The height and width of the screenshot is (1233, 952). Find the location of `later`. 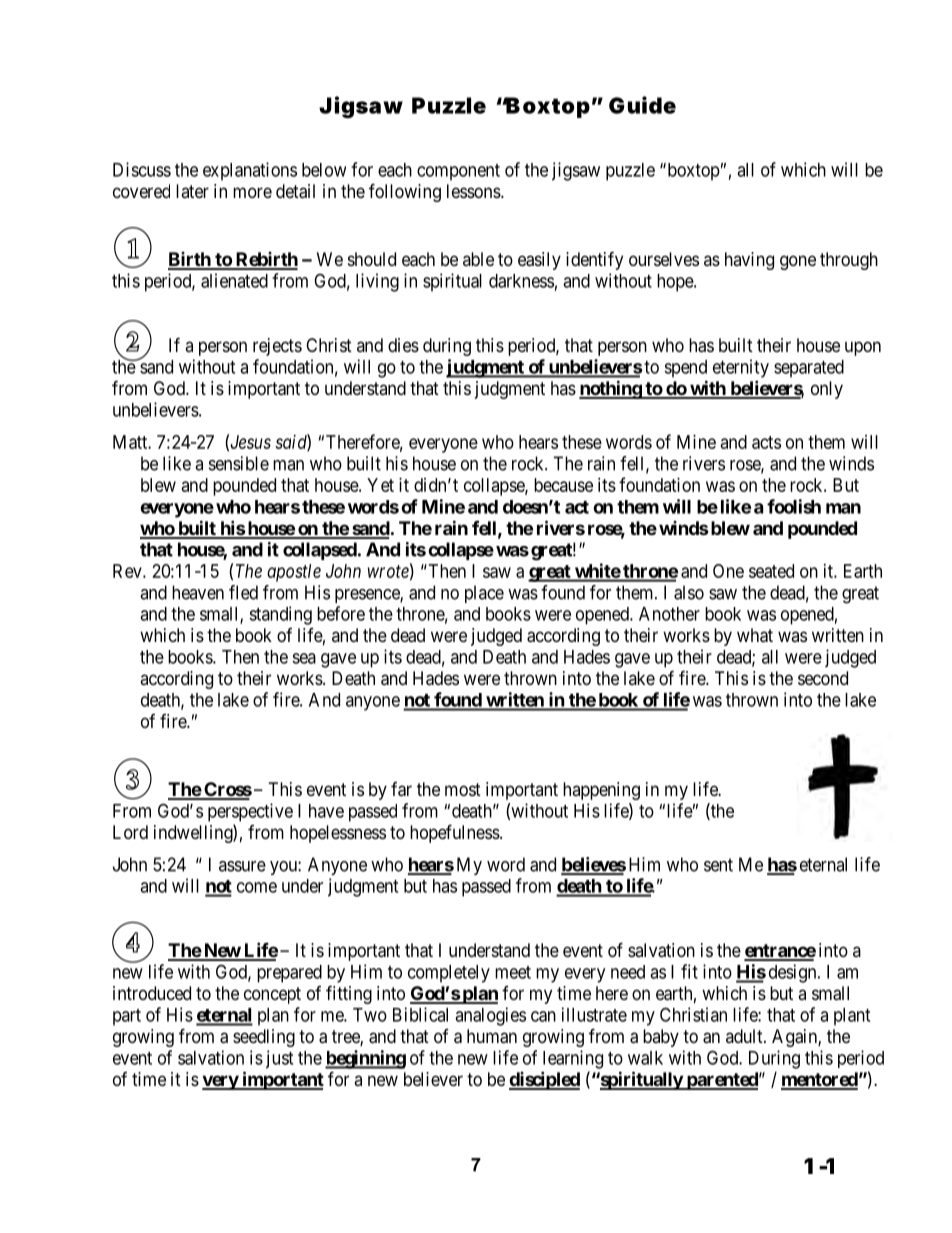

later is located at coordinates (192, 191).
